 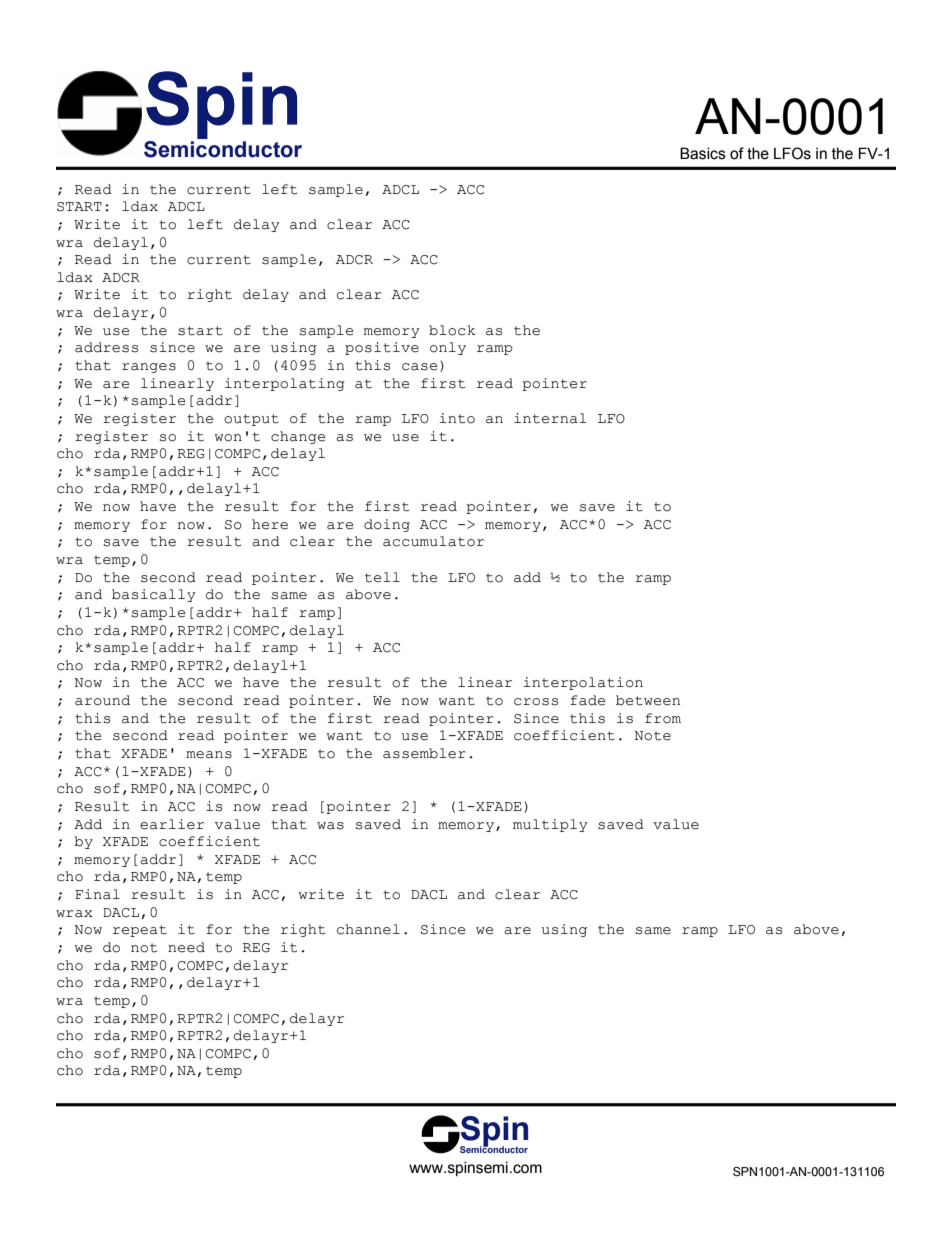 What do you see at coordinates (140, 931) in the screenshot?
I see `repeat` at bounding box center [140, 931].
